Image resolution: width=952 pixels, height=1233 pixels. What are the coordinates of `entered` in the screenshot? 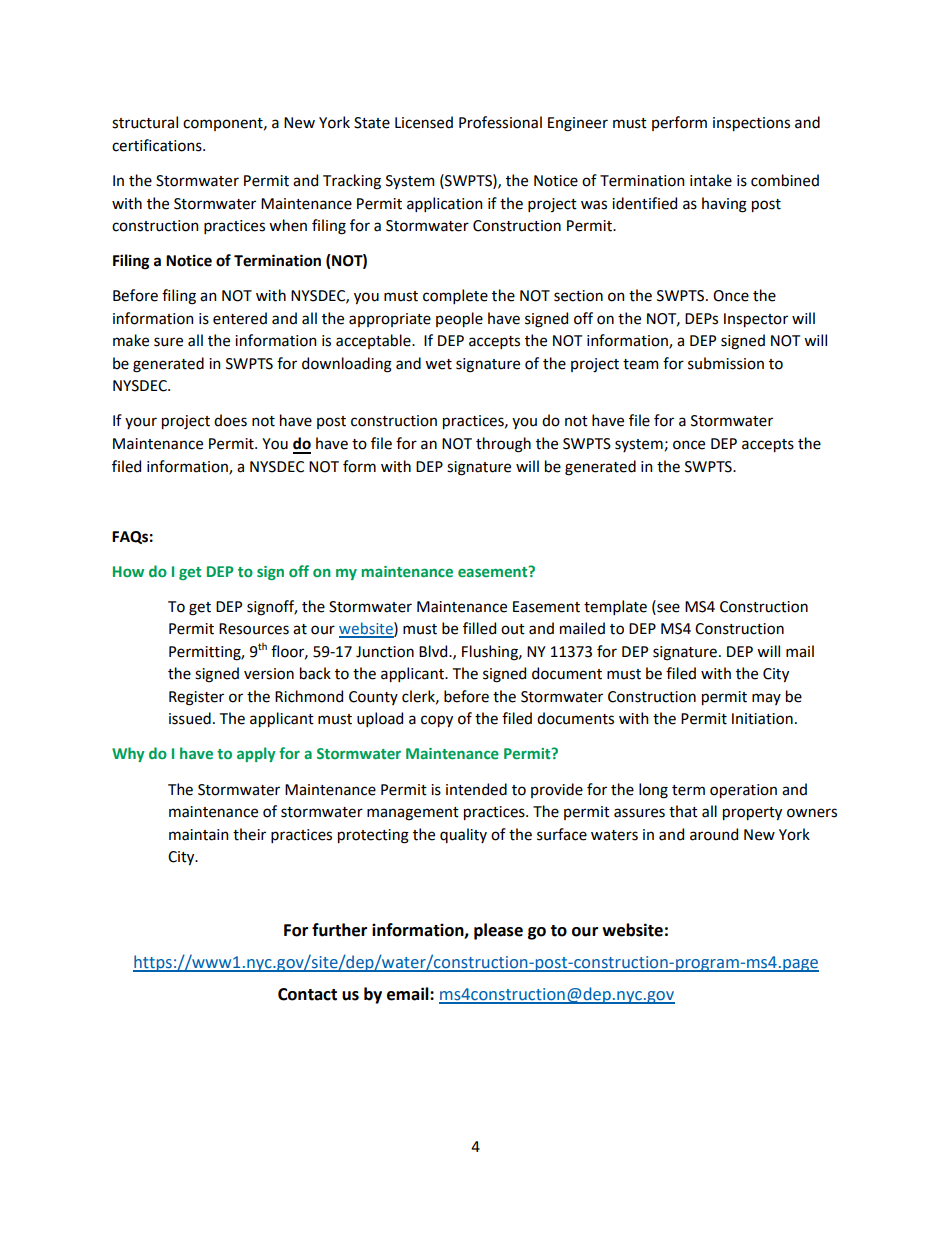 It's located at (240, 318).
